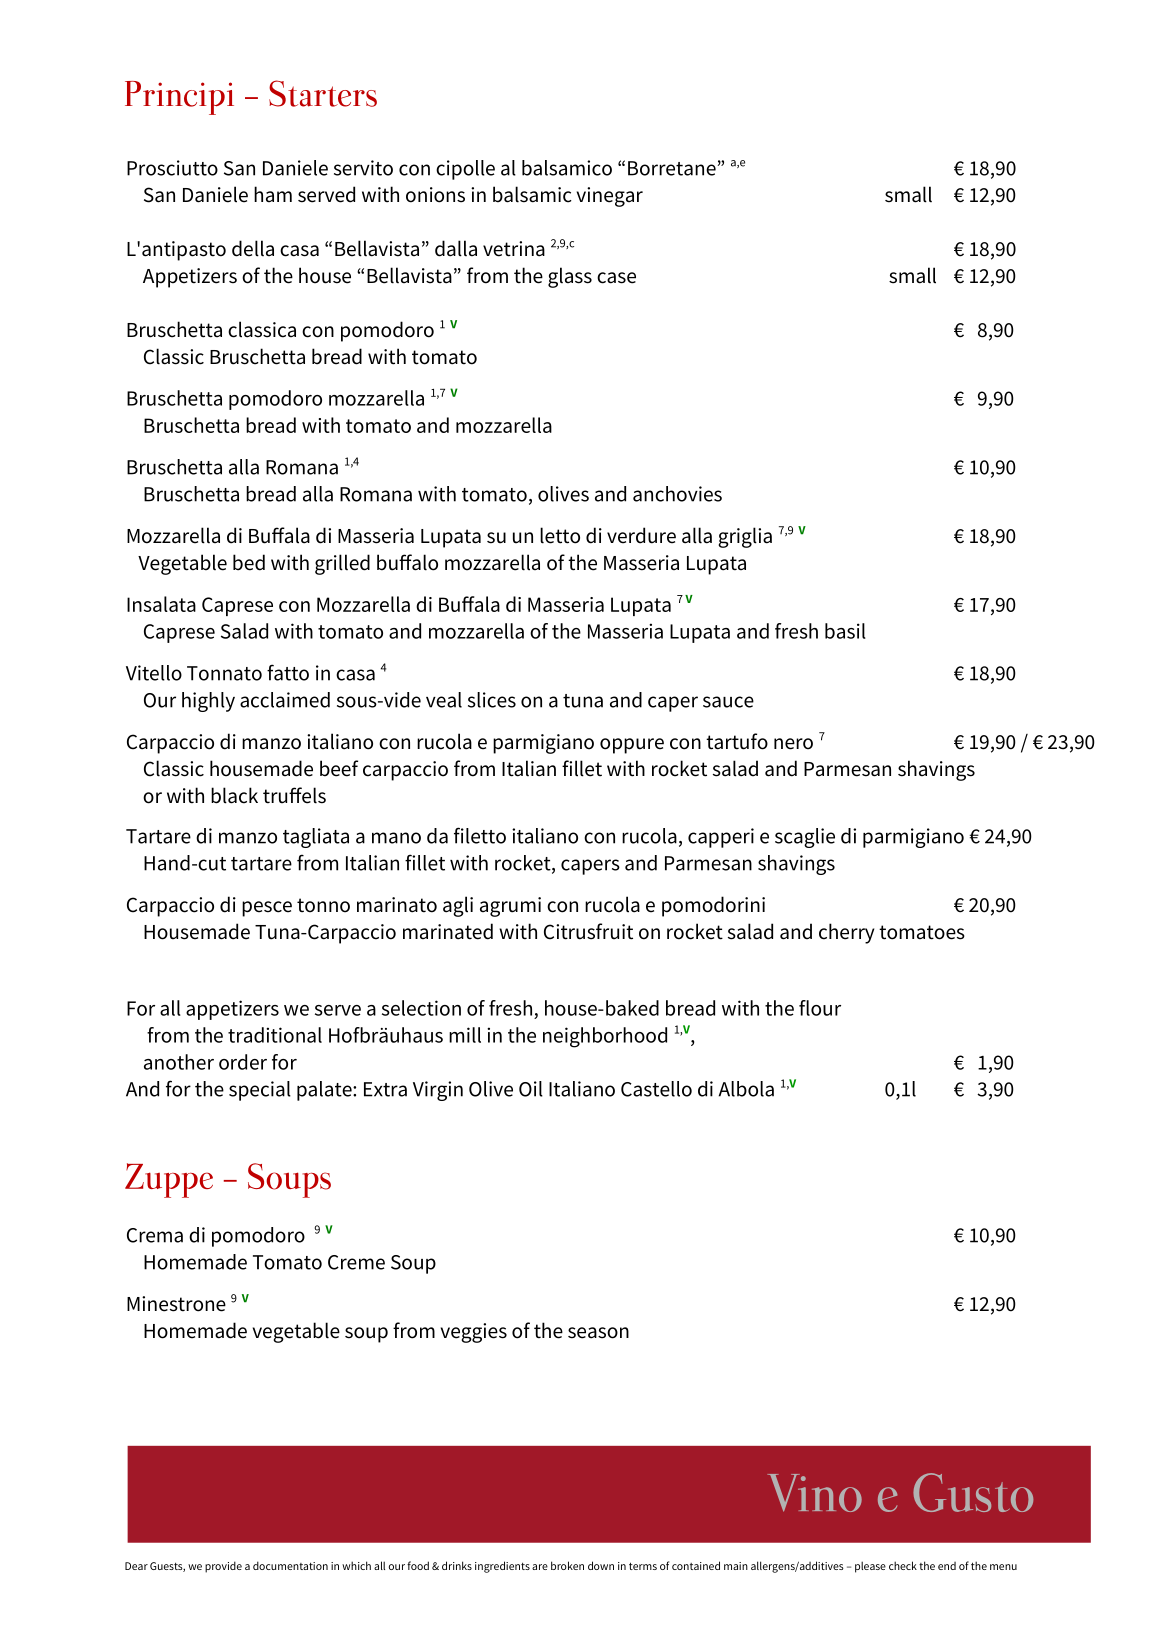 The height and width of the screenshot is (1640, 1160). I want to click on black, so click(234, 795).
